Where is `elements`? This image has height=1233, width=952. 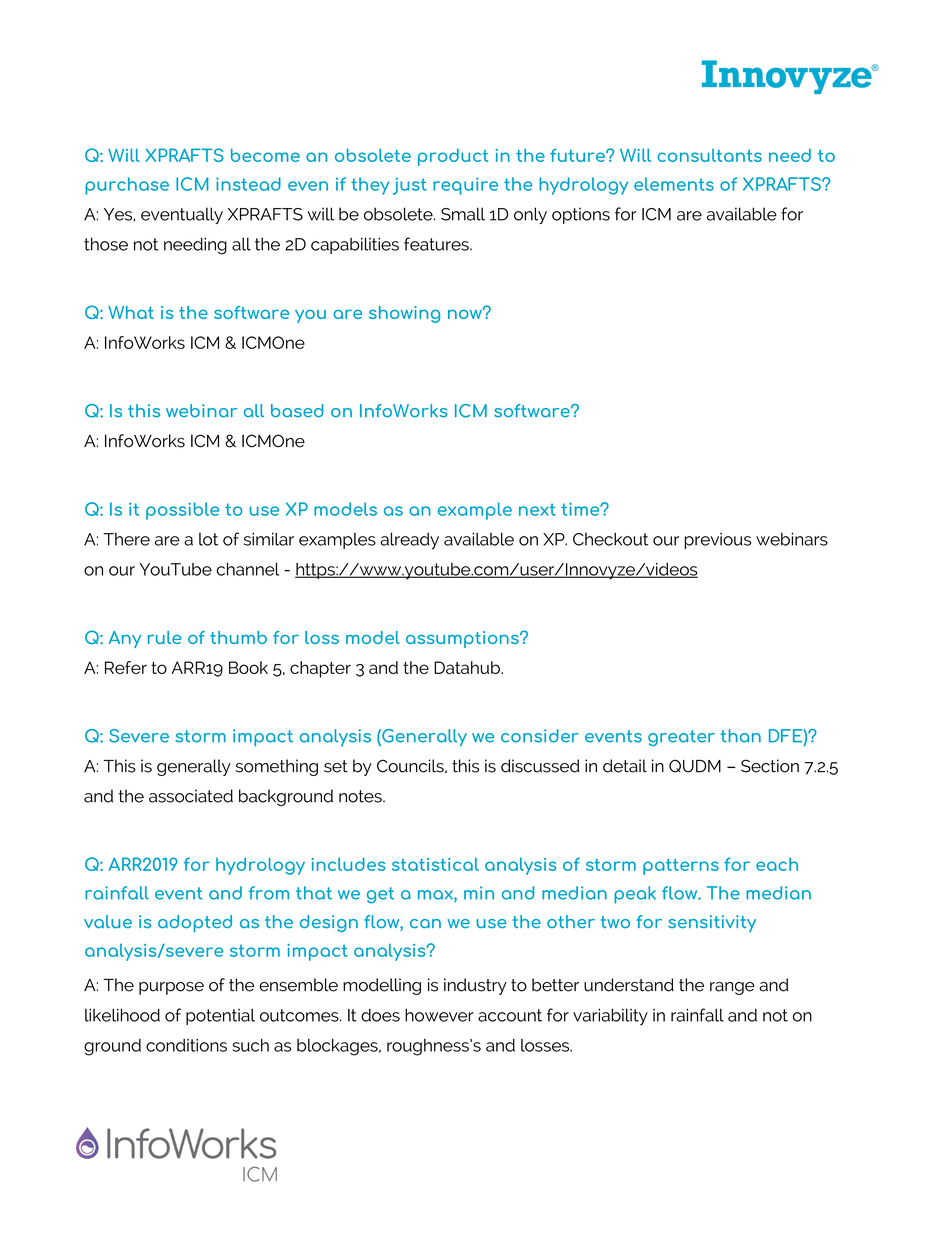
elements is located at coordinates (674, 184).
